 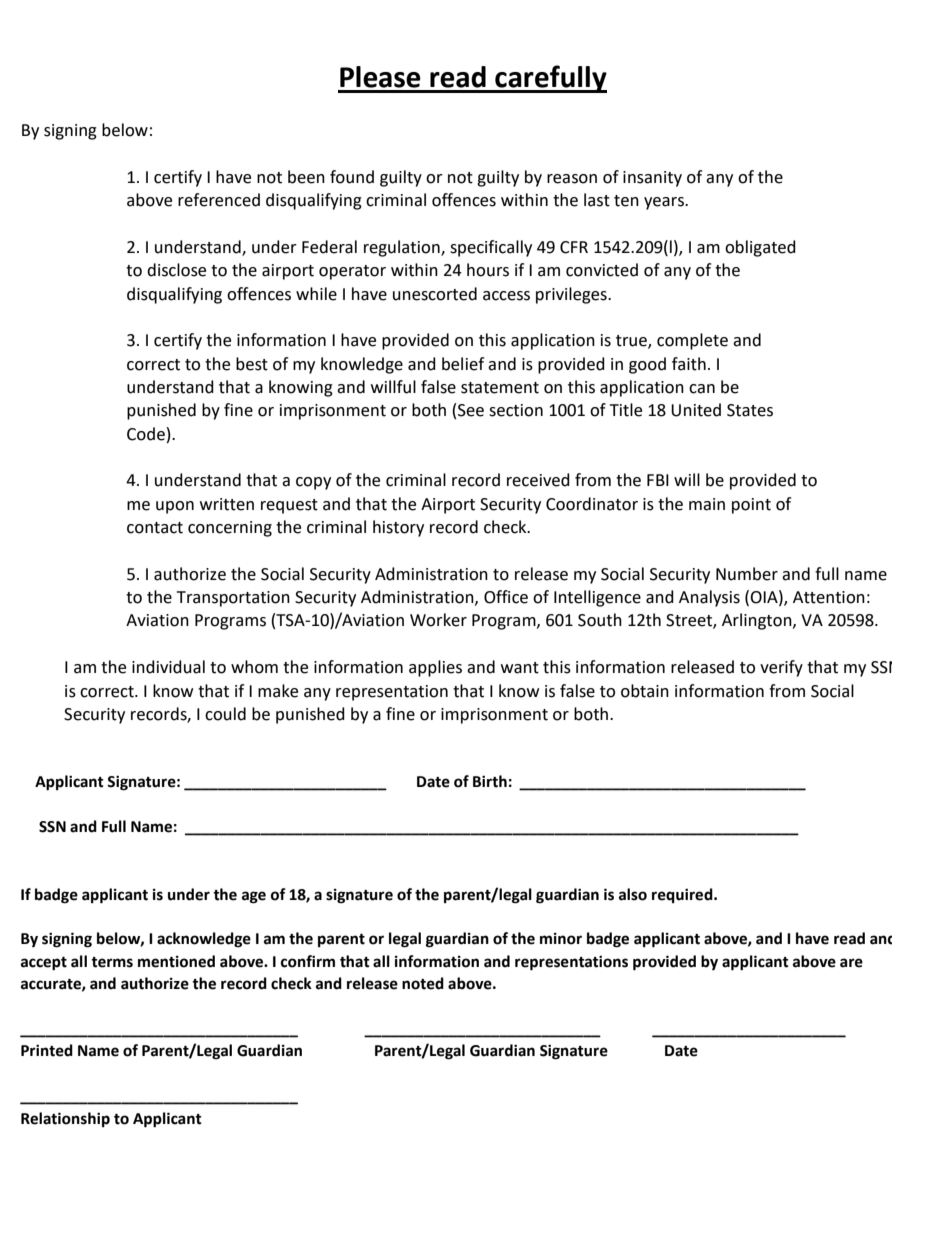 What do you see at coordinates (709, 598) in the document?
I see `Analysis` at bounding box center [709, 598].
